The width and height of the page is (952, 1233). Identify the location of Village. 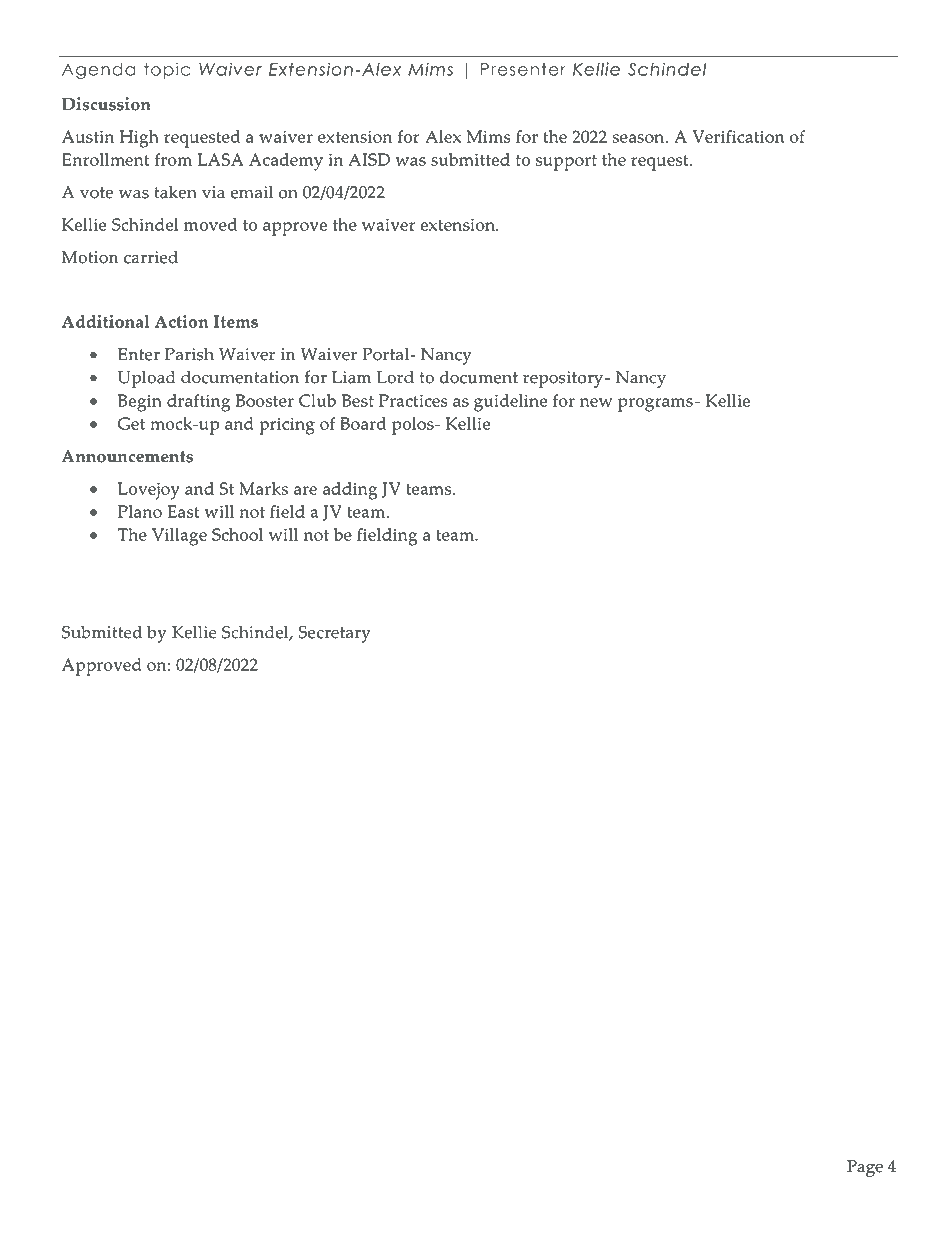
(179, 537).
